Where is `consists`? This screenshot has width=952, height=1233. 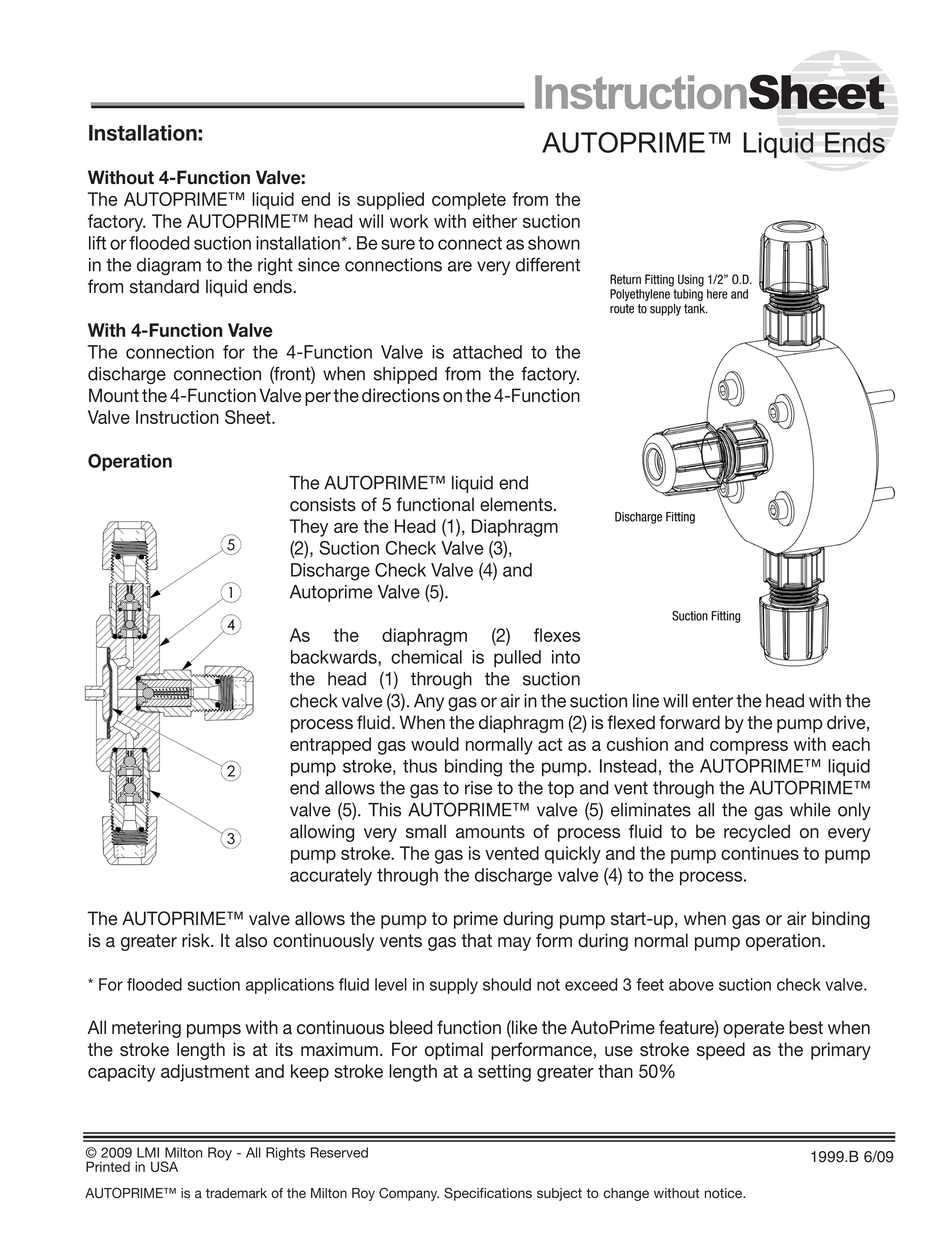 consists is located at coordinates (323, 504).
